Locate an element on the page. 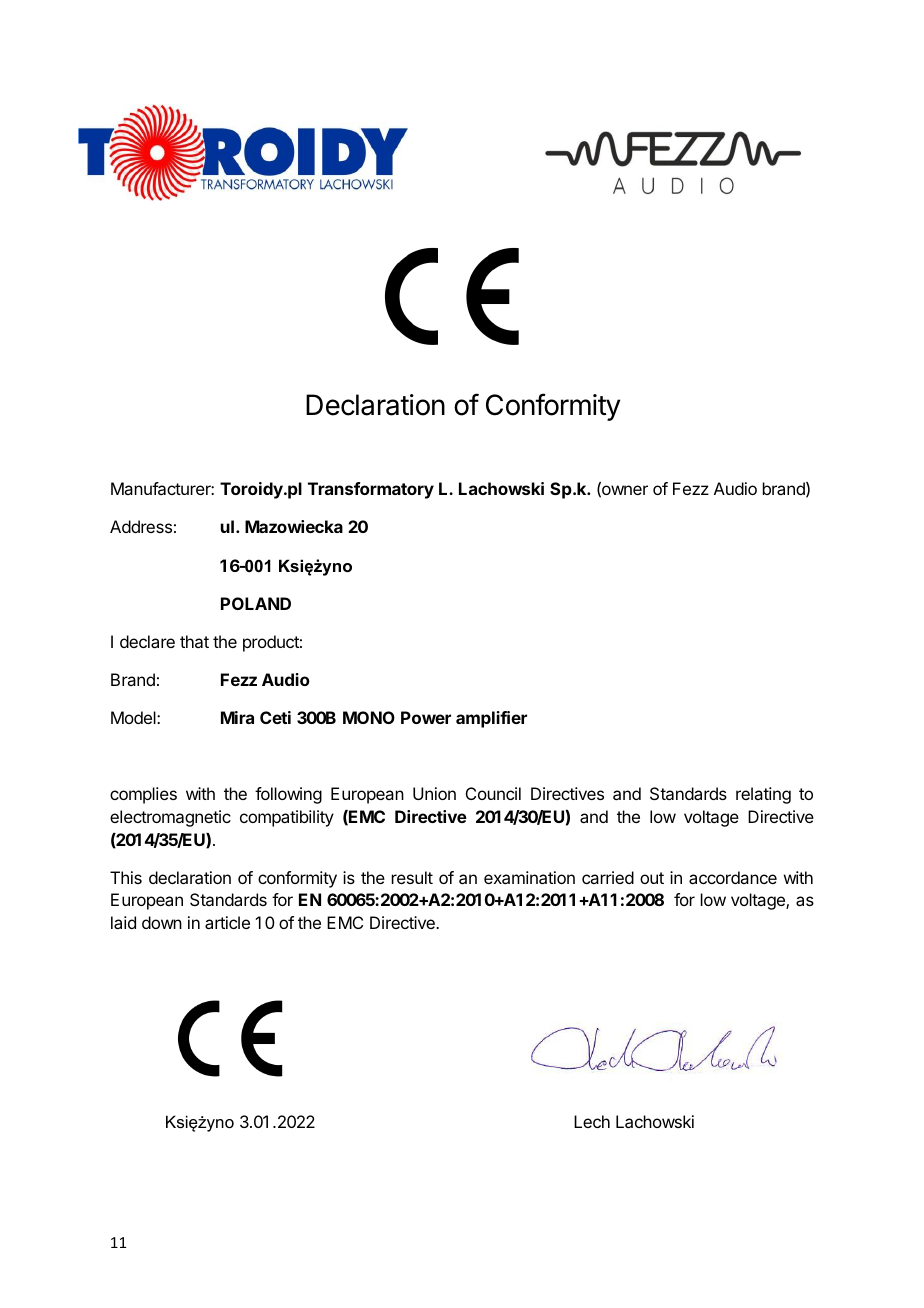  Lech is located at coordinates (592, 1121).
